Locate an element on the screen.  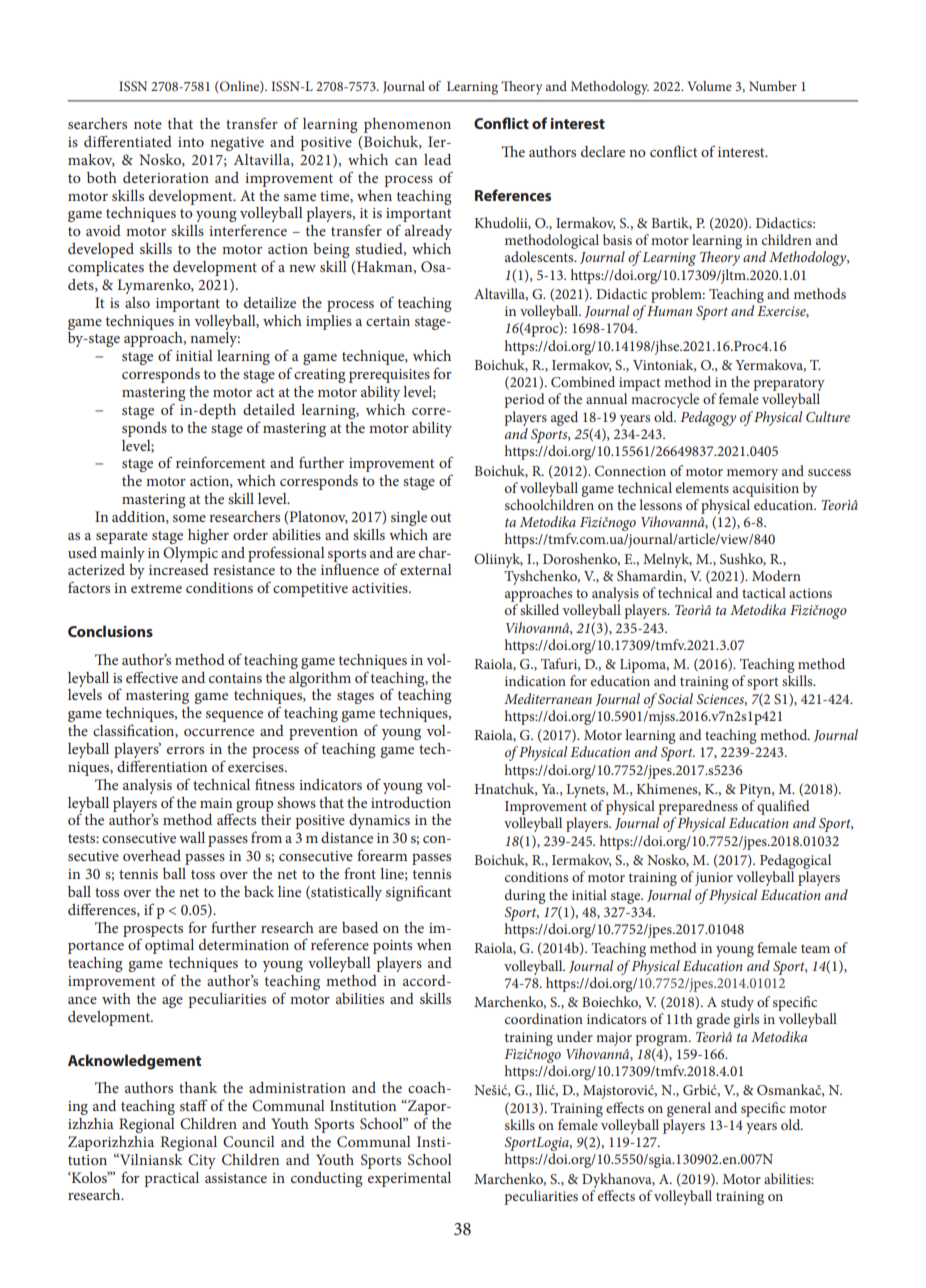
preparatory is located at coordinates (789, 386).
